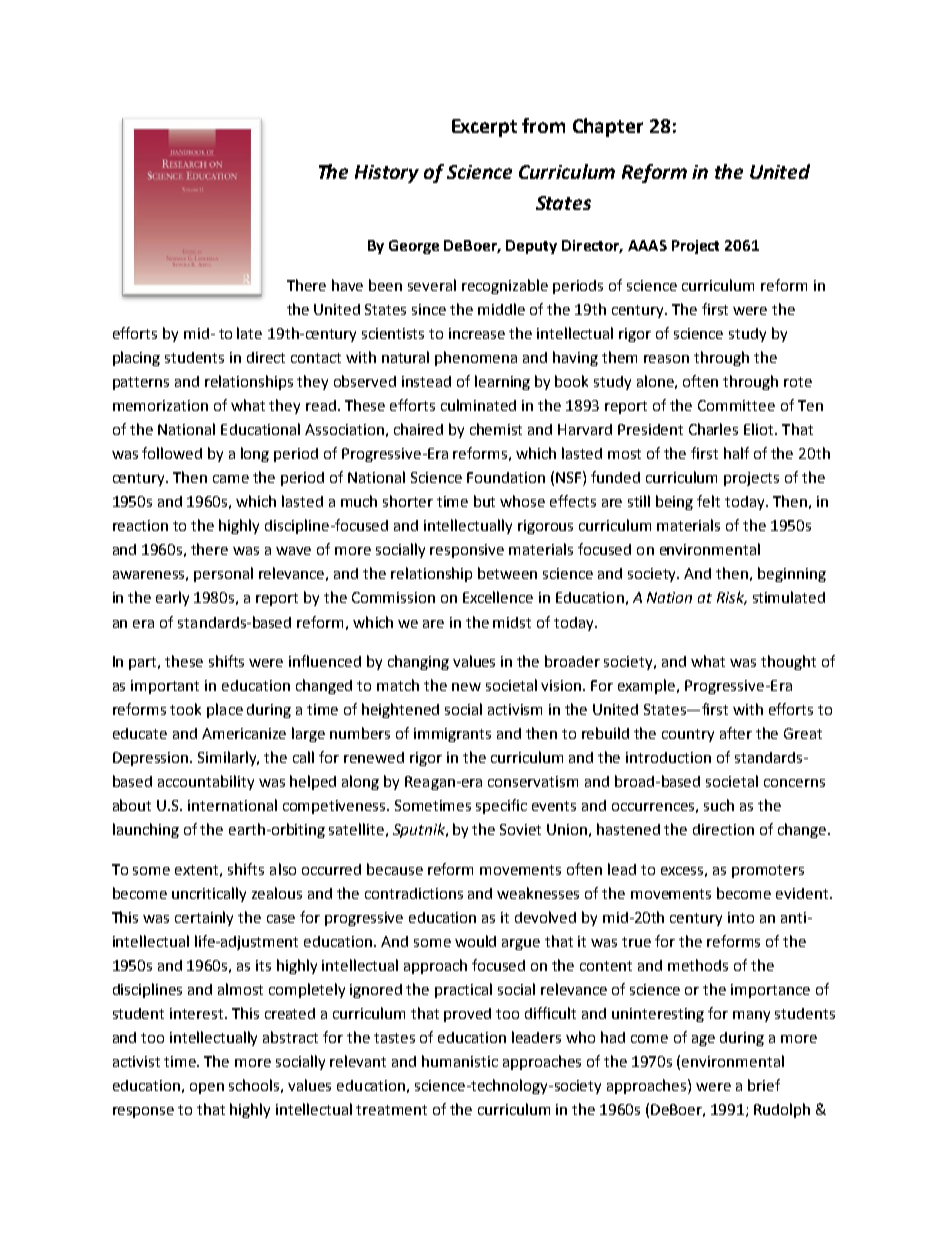 The image size is (952, 1233). Describe the element at coordinates (387, 174) in the document. I see `History` at that location.
